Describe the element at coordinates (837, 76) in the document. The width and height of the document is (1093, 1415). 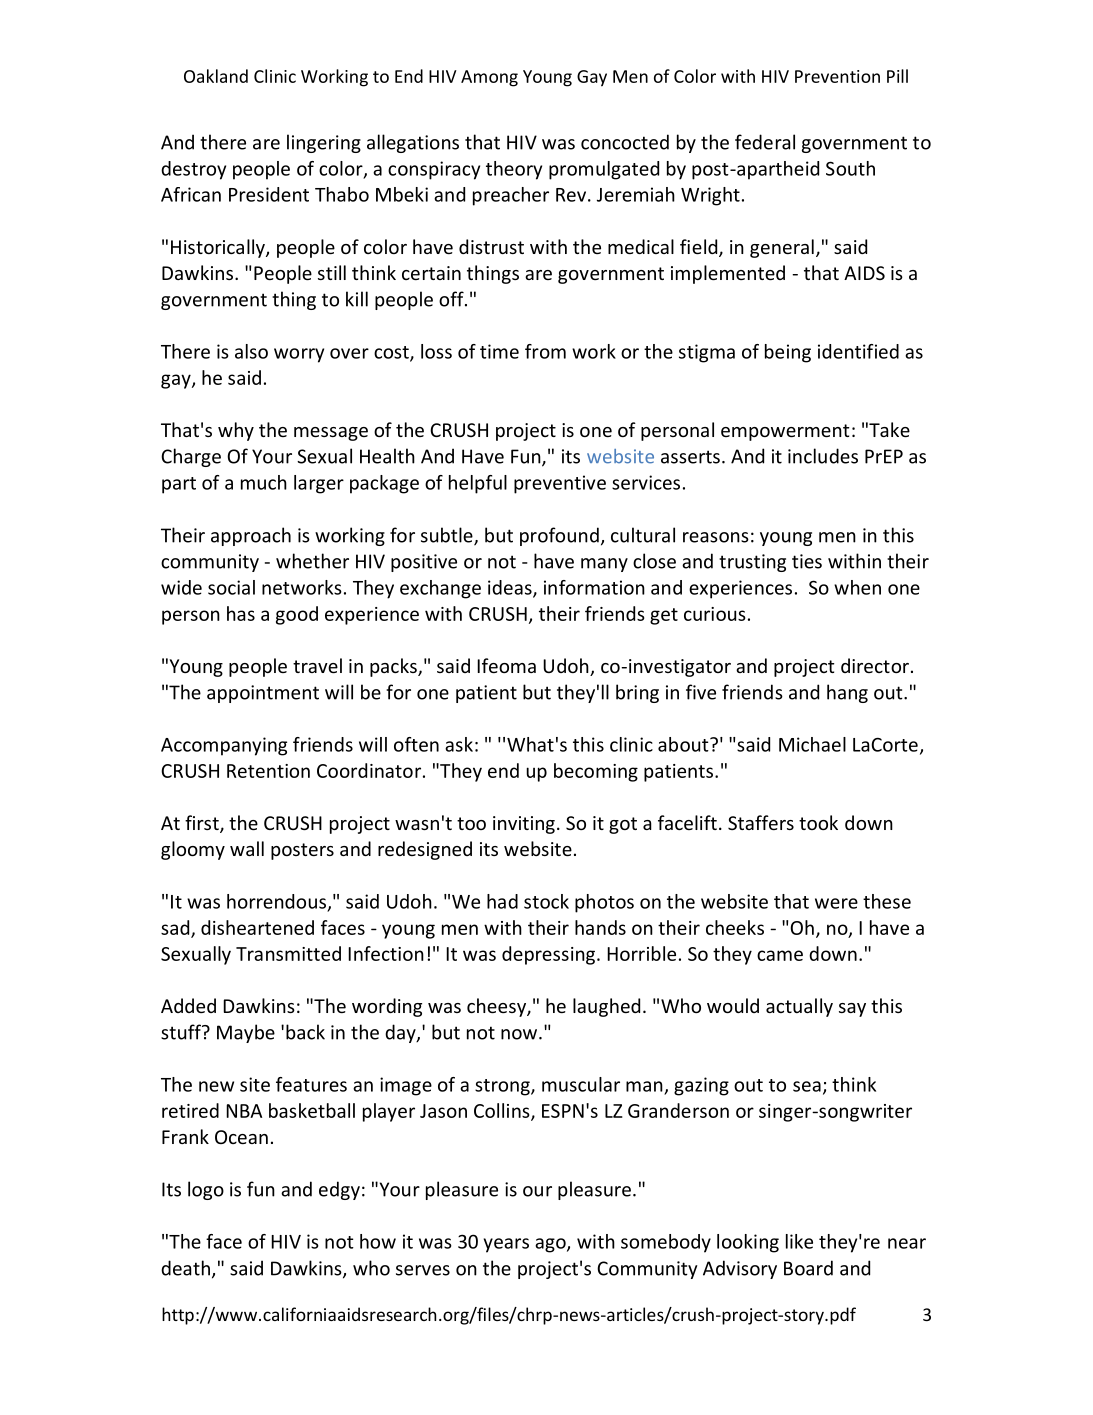
I see `Prevention` at that location.
